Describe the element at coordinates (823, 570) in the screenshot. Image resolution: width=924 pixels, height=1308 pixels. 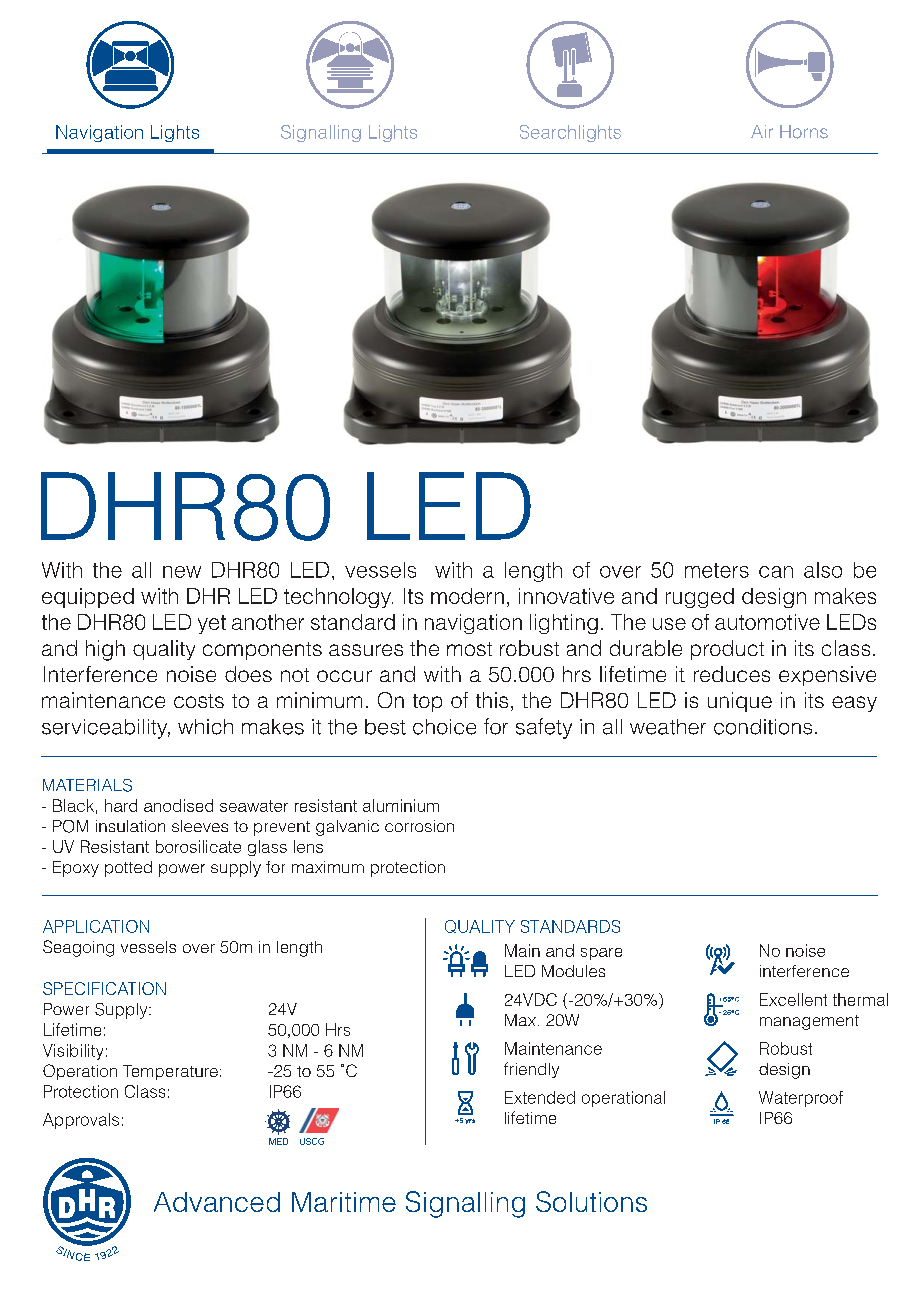
I see `also` at that location.
